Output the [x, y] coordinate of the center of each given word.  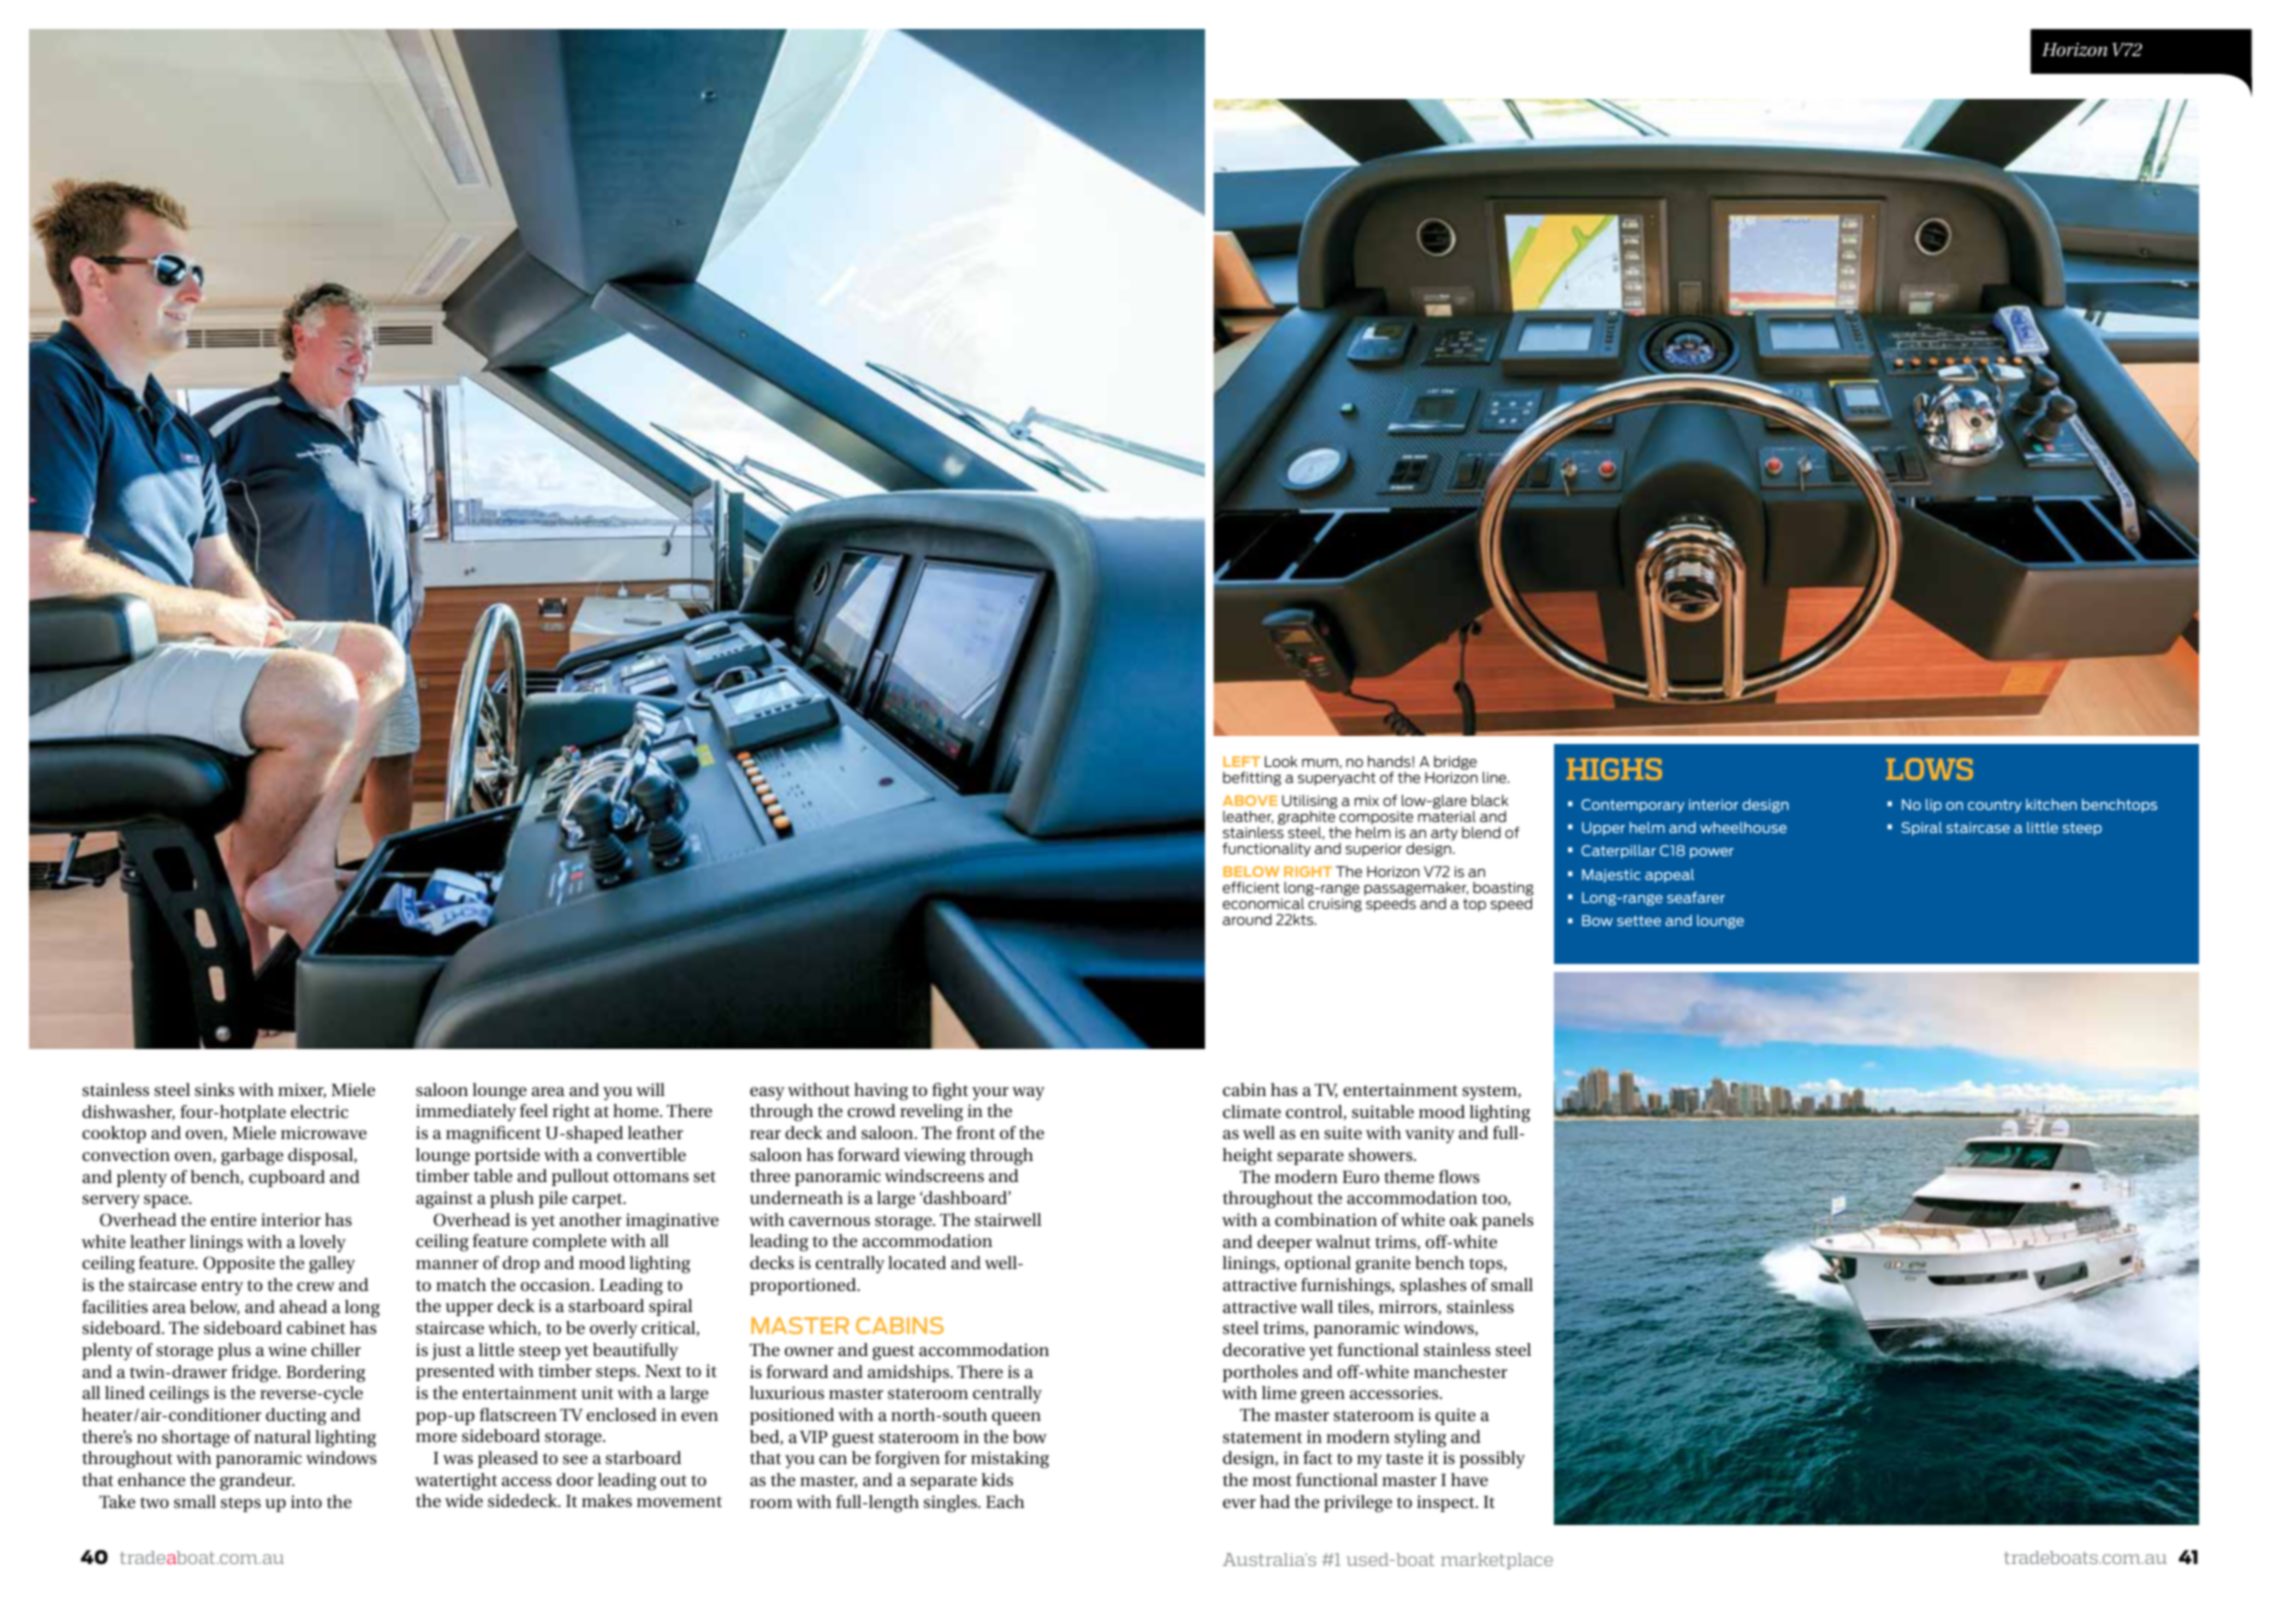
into [306, 1501]
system [1490, 1092]
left [1241, 761]
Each [1005, 1501]
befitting [1252, 778]
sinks [214, 1089]
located [917, 1262]
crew [316, 1286]
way [1028, 1094]
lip [1934, 806]
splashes [1433, 1286]
